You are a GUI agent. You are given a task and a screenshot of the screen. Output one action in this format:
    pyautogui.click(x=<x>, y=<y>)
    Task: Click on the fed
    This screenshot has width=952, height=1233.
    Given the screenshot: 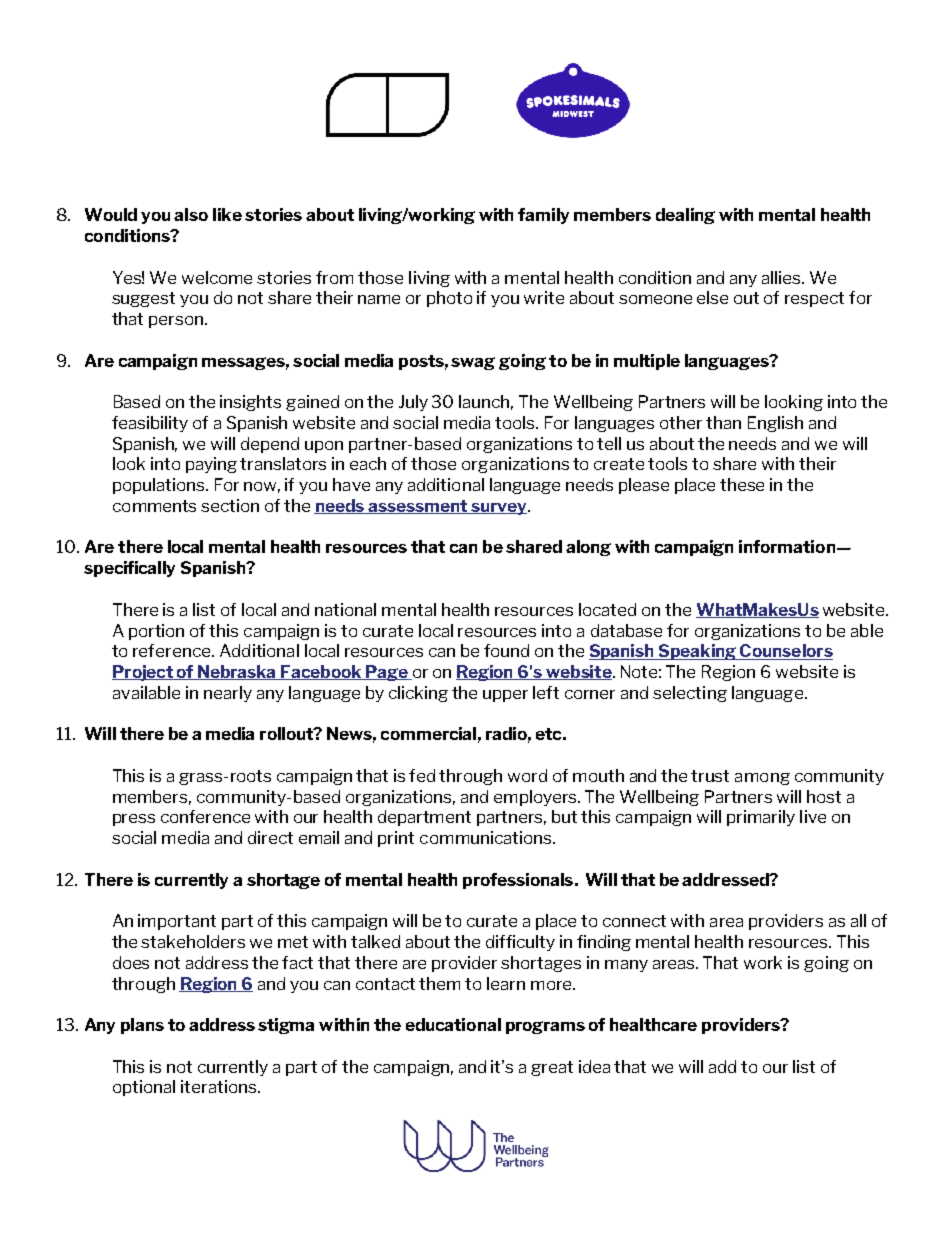 What is the action you would take?
    pyautogui.click(x=422, y=775)
